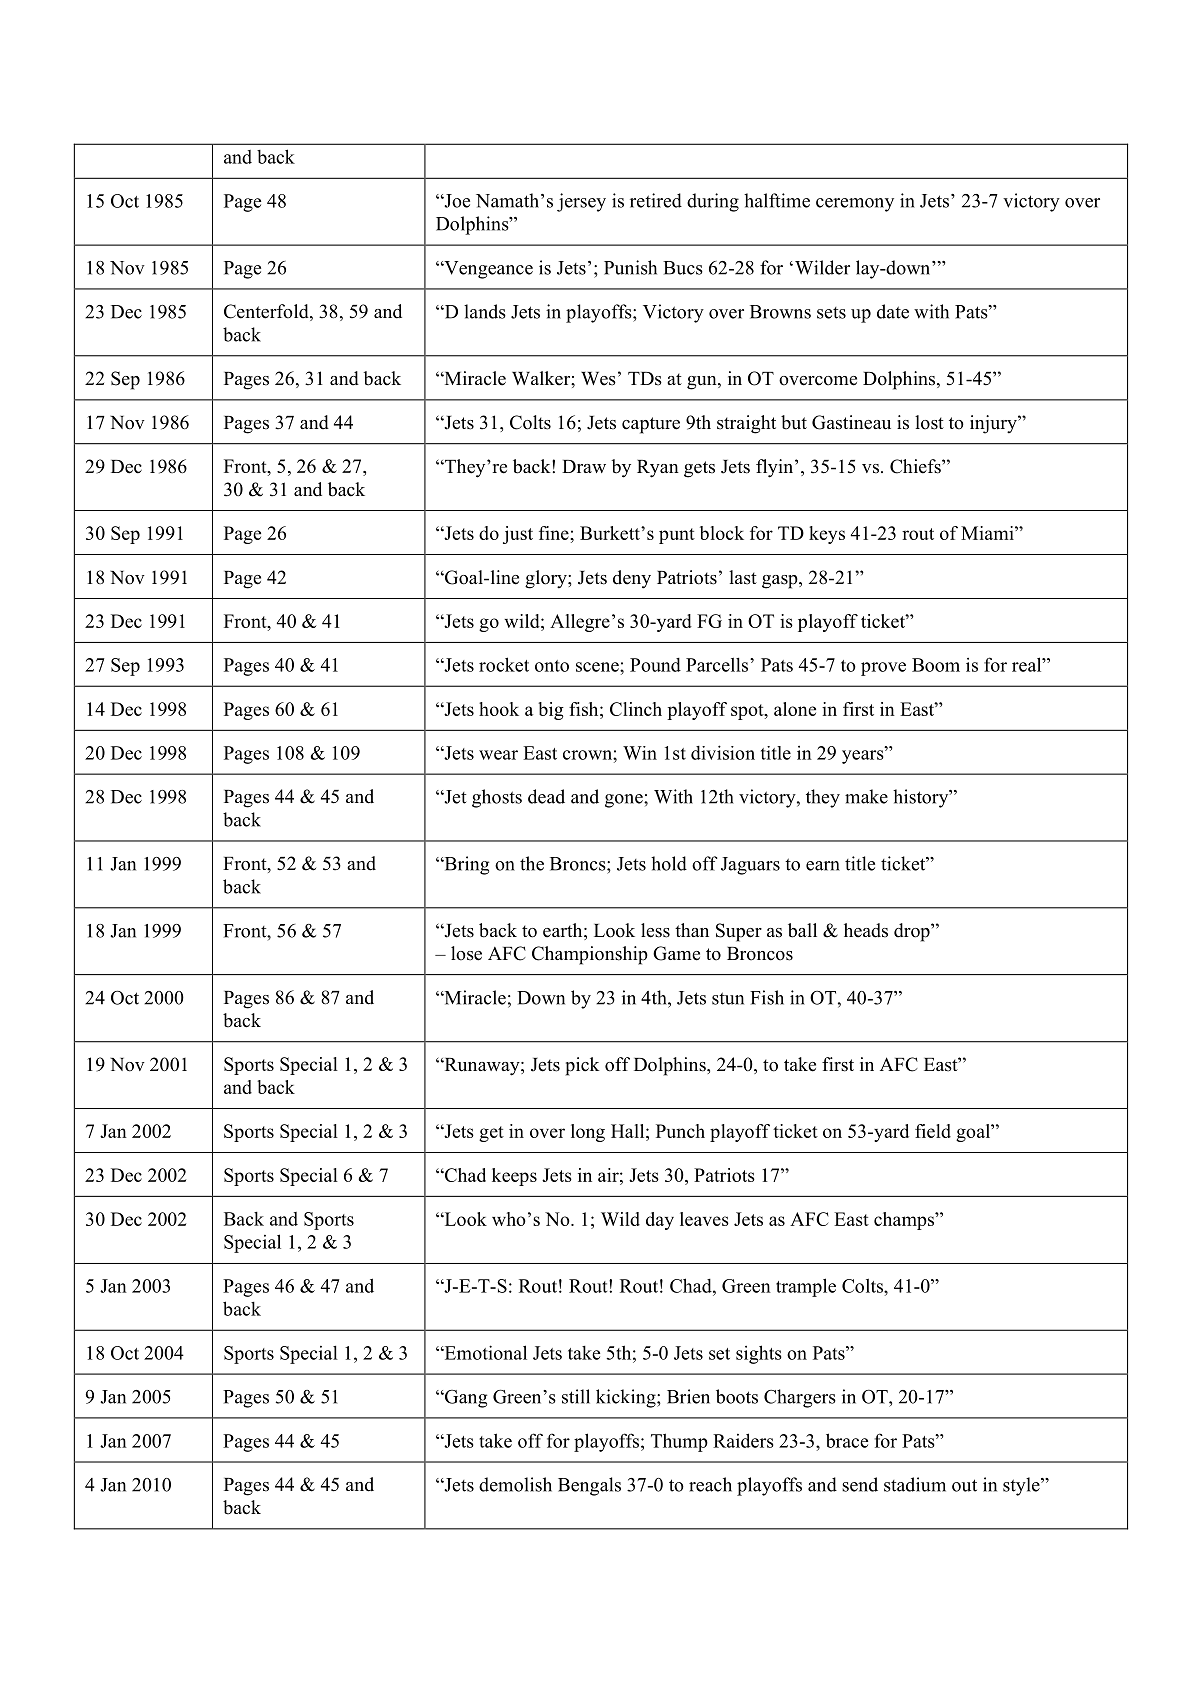 The image size is (1189, 1681). I want to click on demolish, so click(515, 1484).
